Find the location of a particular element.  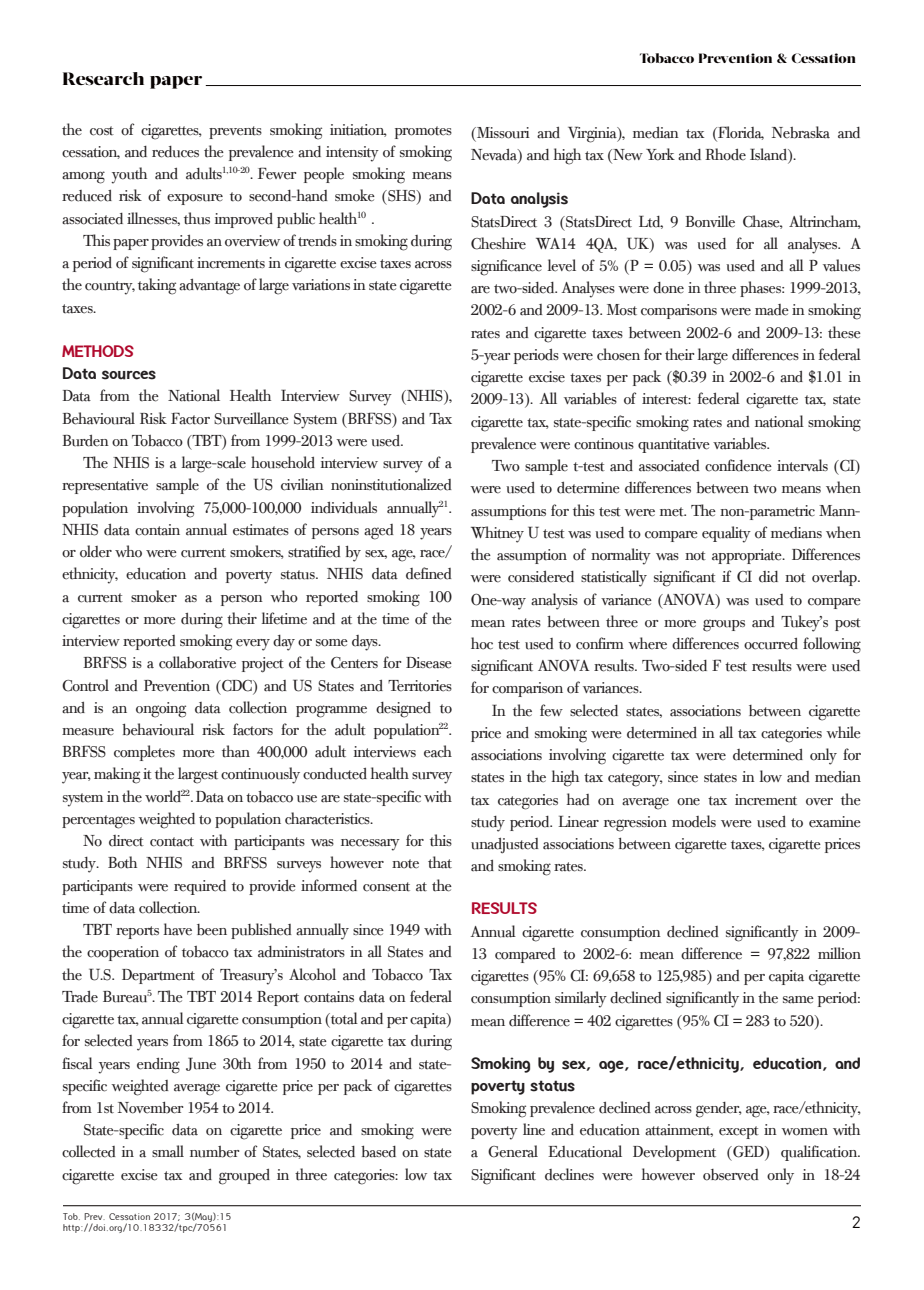

occurred is located at coordinates (771, 644).
